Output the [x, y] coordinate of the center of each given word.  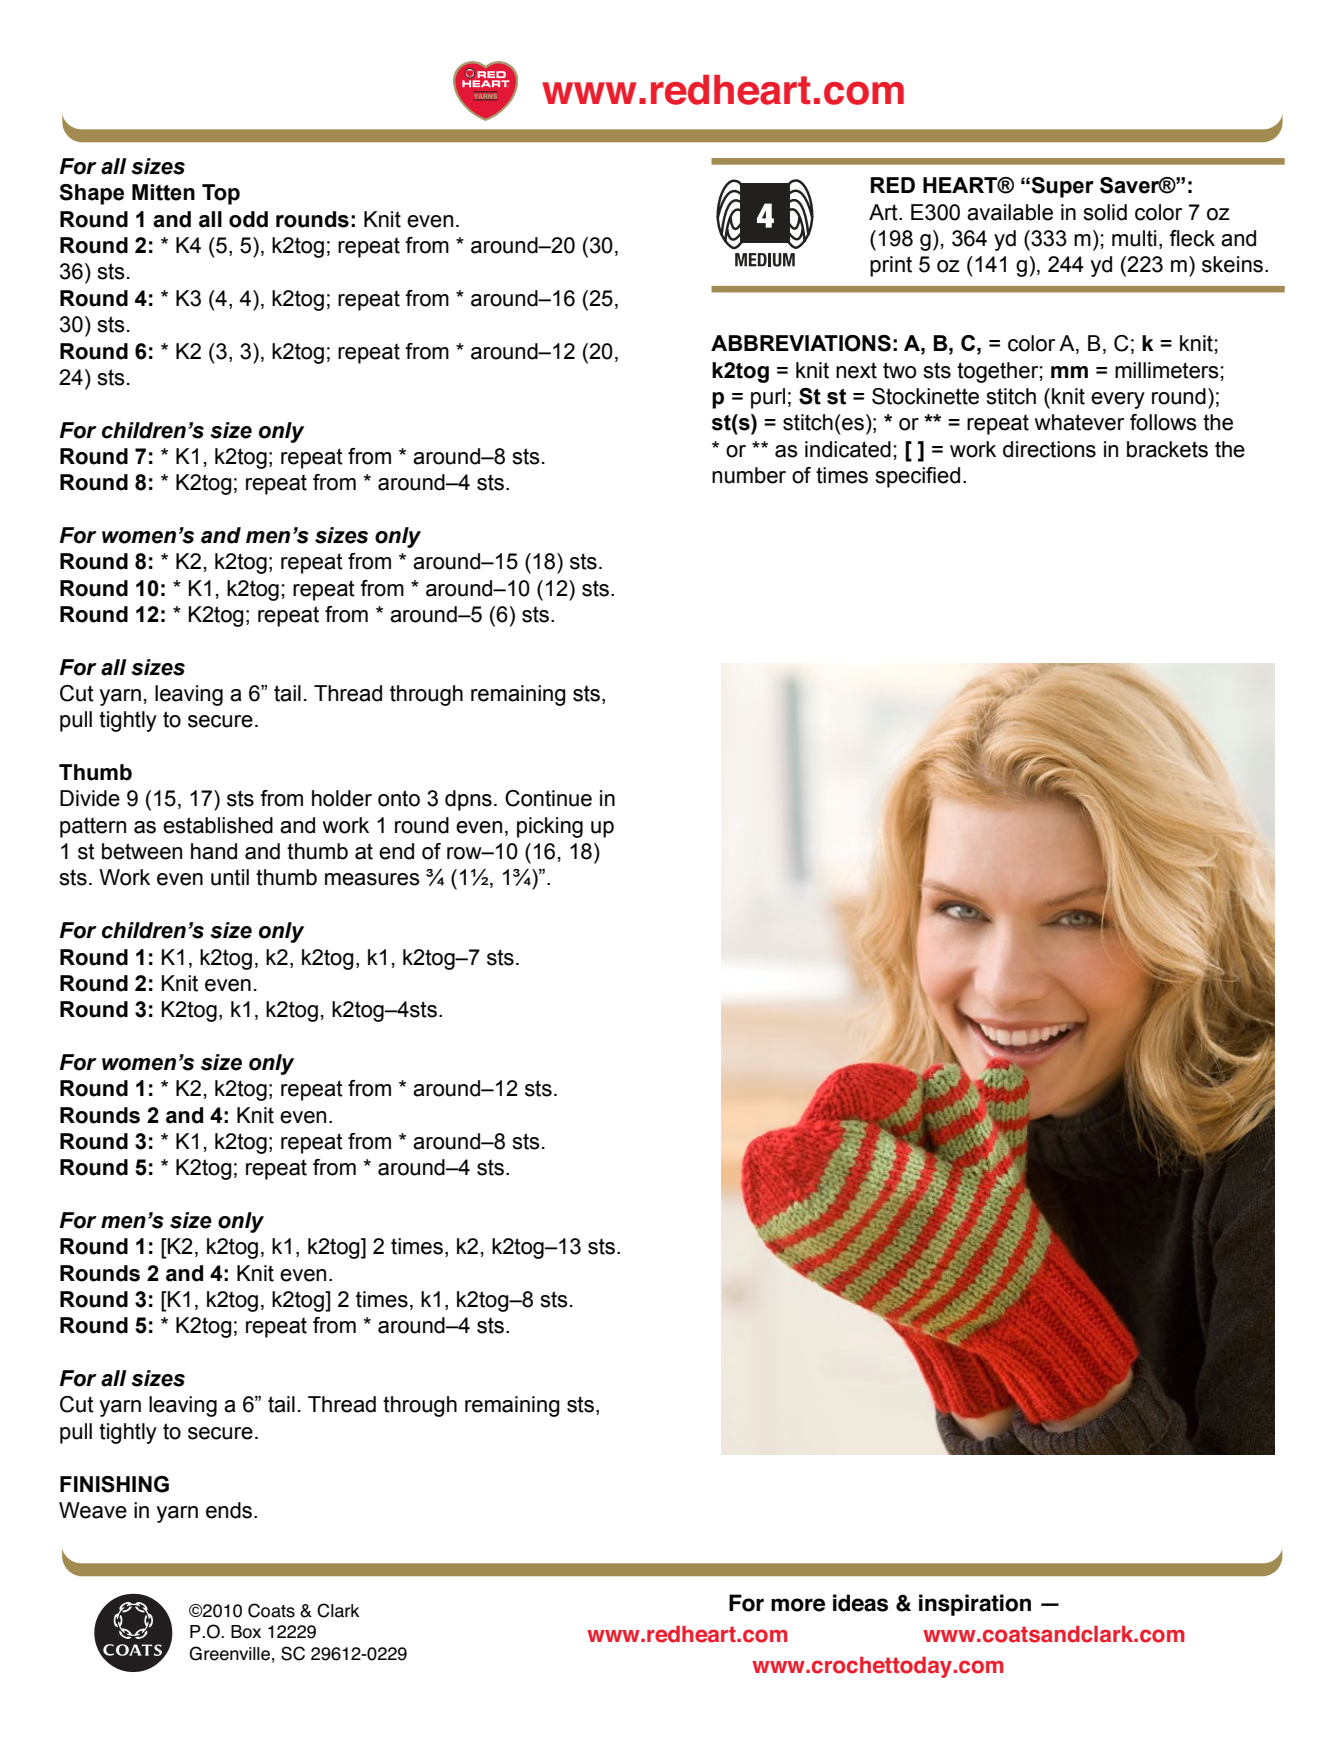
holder [342, 798]
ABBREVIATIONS [801, 343]
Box [246, 1632]
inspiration [975, 1605]
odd [248, 219]
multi [1134, 238]
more [798, 1605]
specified [917, 477]
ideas [860, 1603]
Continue [548, 798]
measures [372, 879]
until [230, 877]
